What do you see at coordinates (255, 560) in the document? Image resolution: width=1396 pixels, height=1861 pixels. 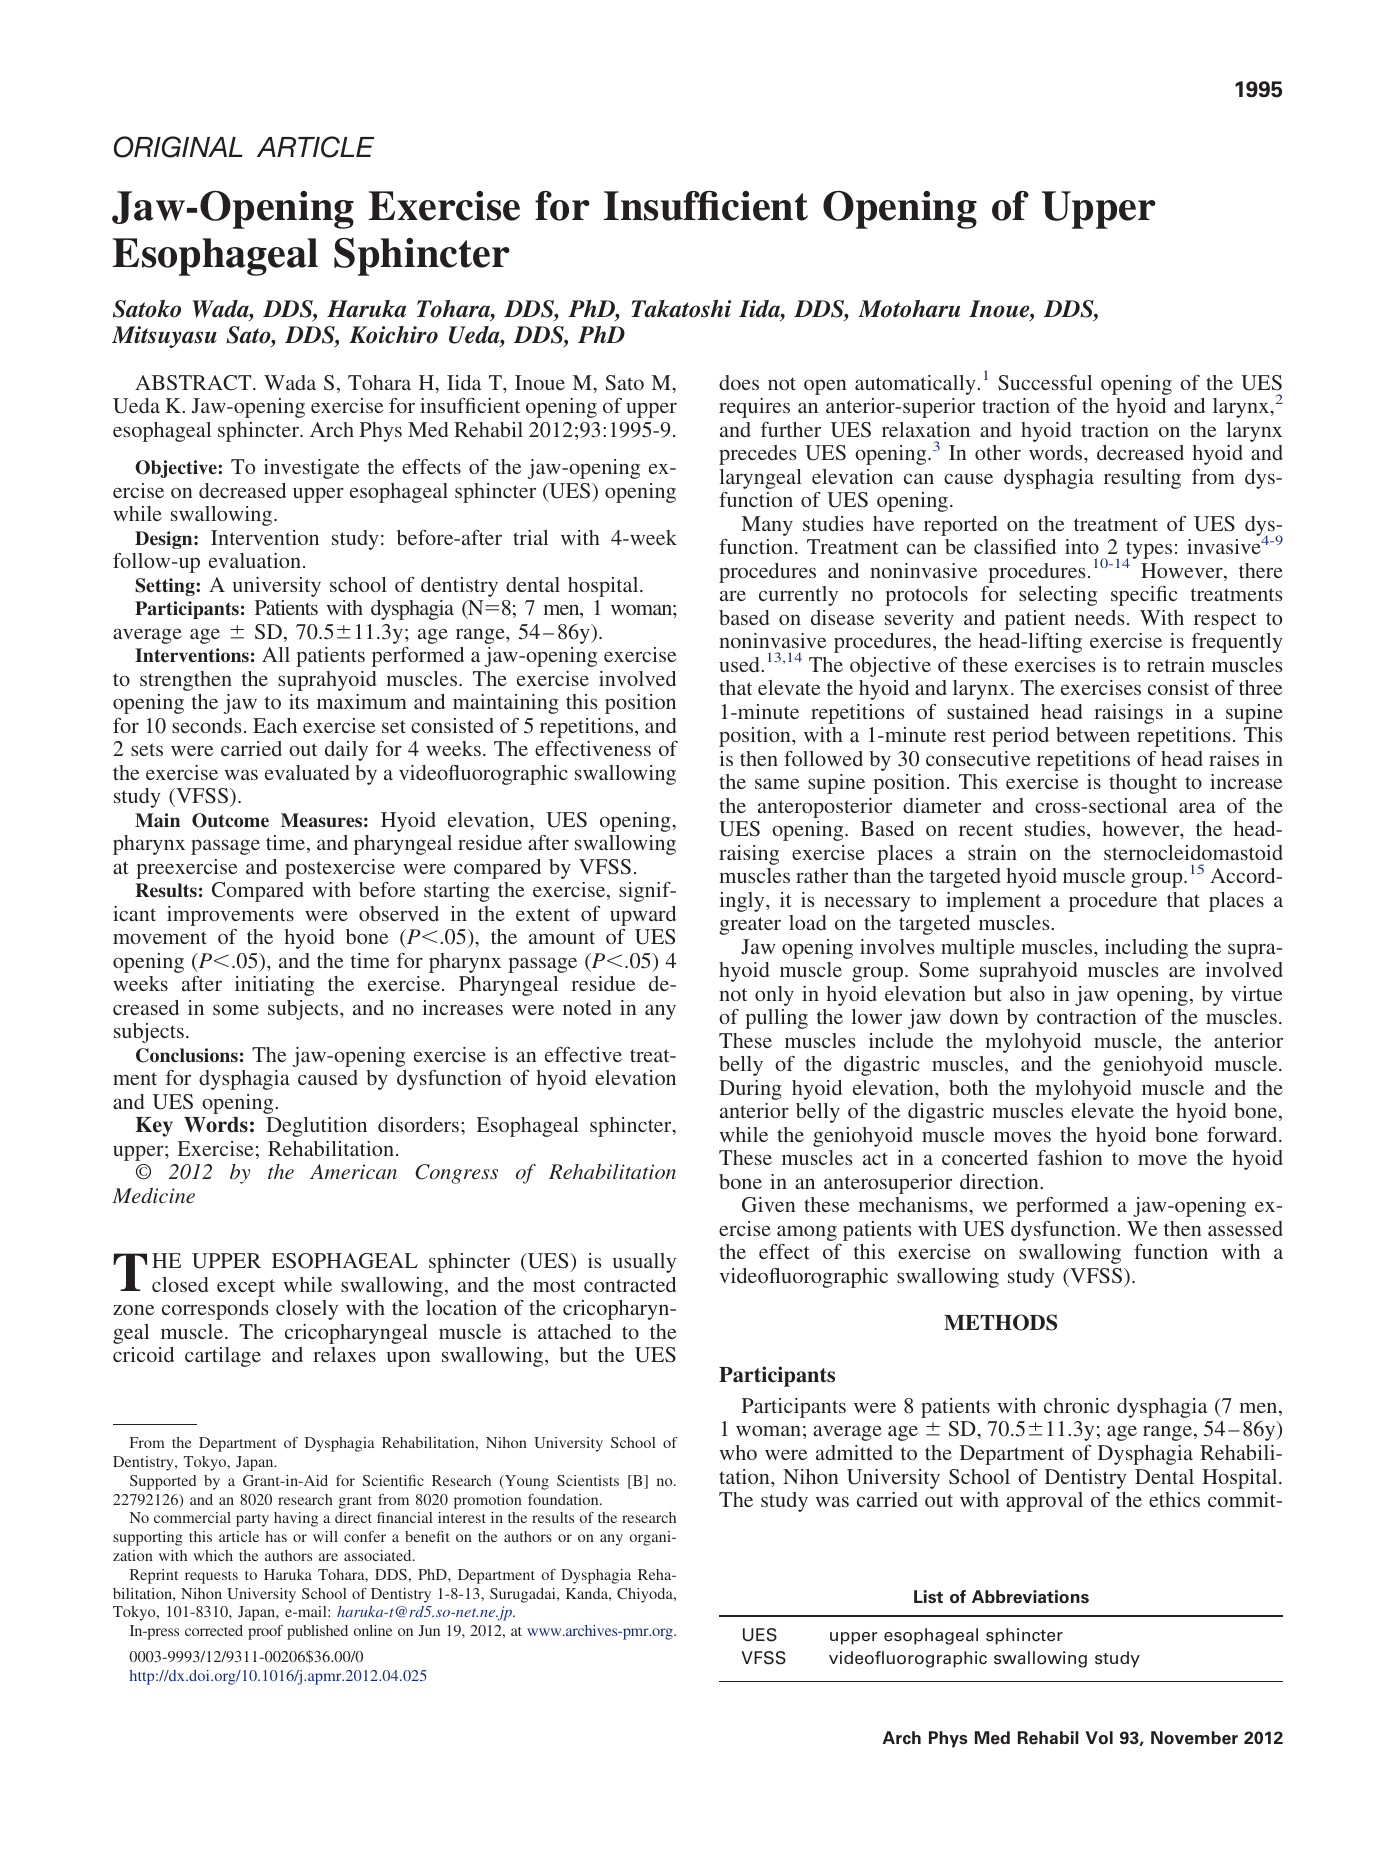 I see `evaluation` at bounding box center [255, 560].
